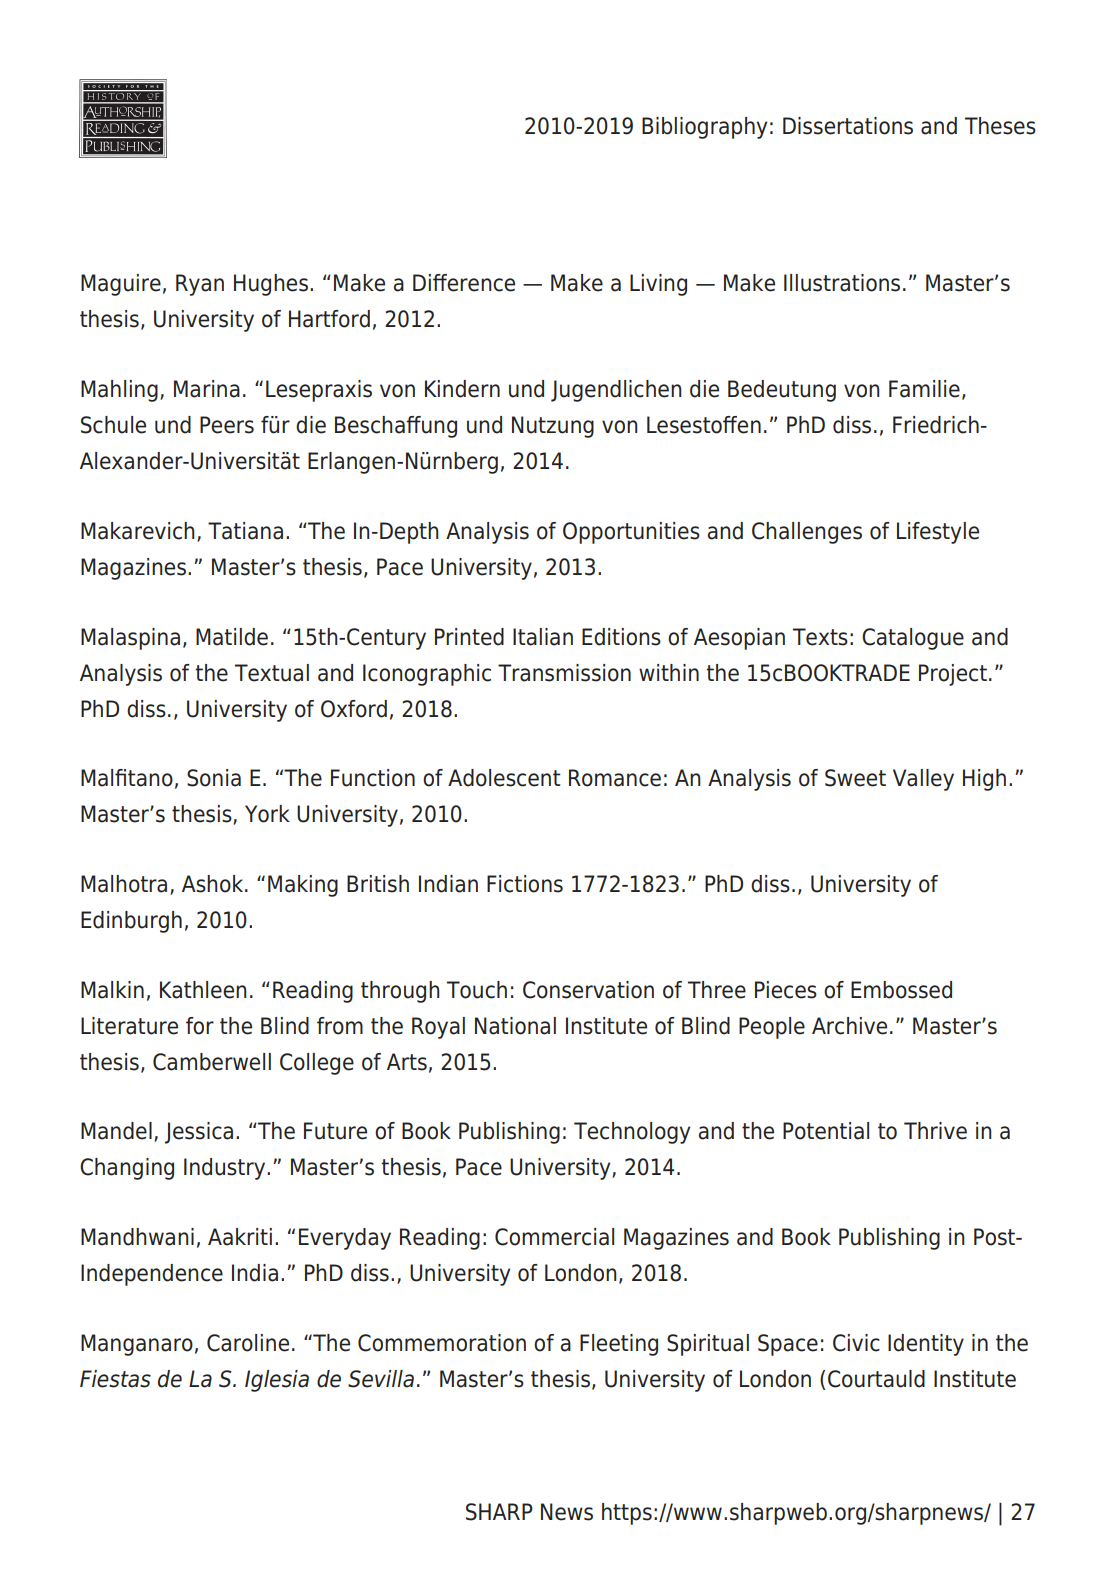 The height and width of the page is (1578, 1116). Describe the element at coordinates (926, 1345) in the page. I see `Identity` at that location.
